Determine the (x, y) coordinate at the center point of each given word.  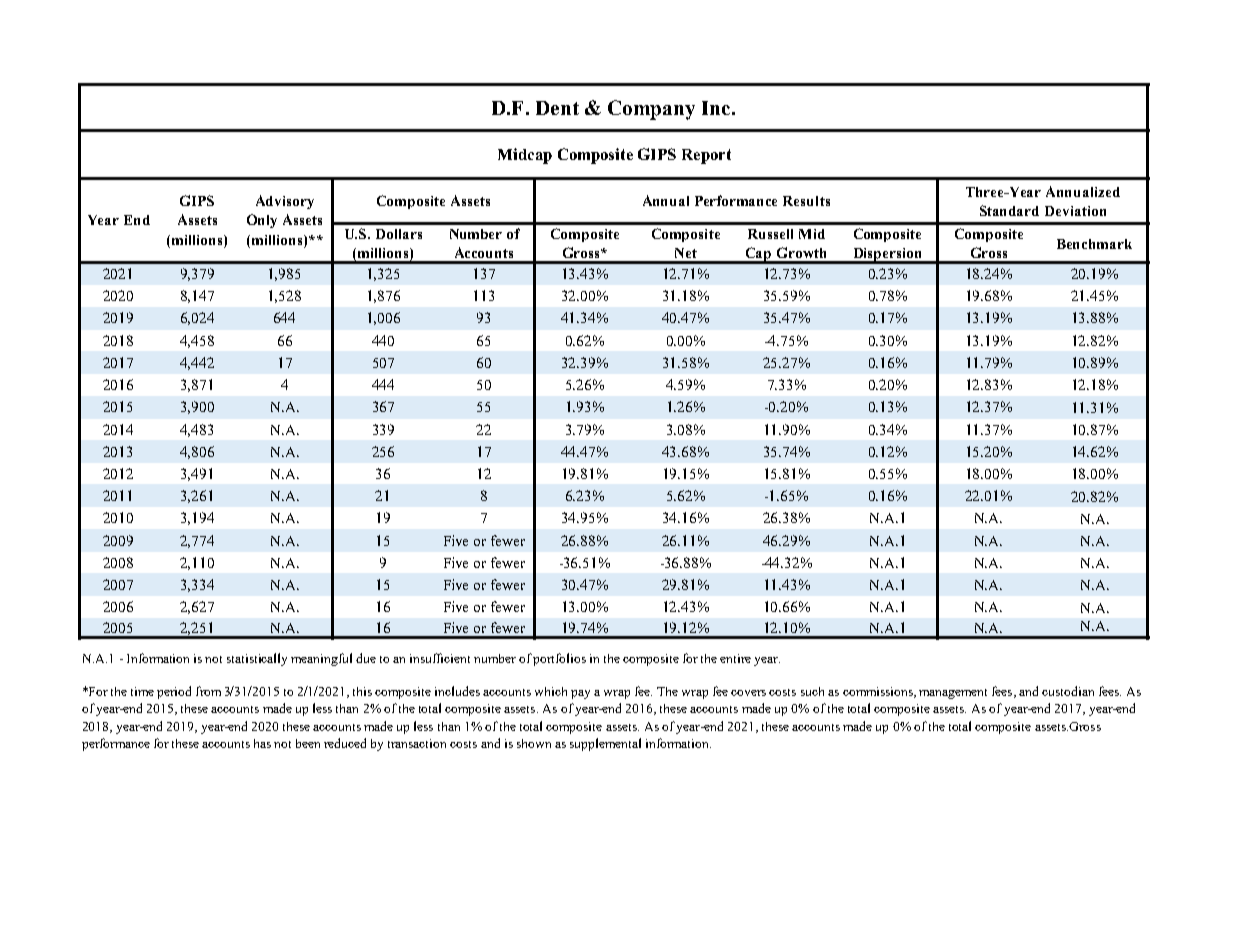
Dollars (399, 234)
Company (651, 110)
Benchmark (1094, 244)
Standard (1009, 210)
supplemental (605, 744)
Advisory (285, 202)
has (262, 743)
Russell (770, 234)
